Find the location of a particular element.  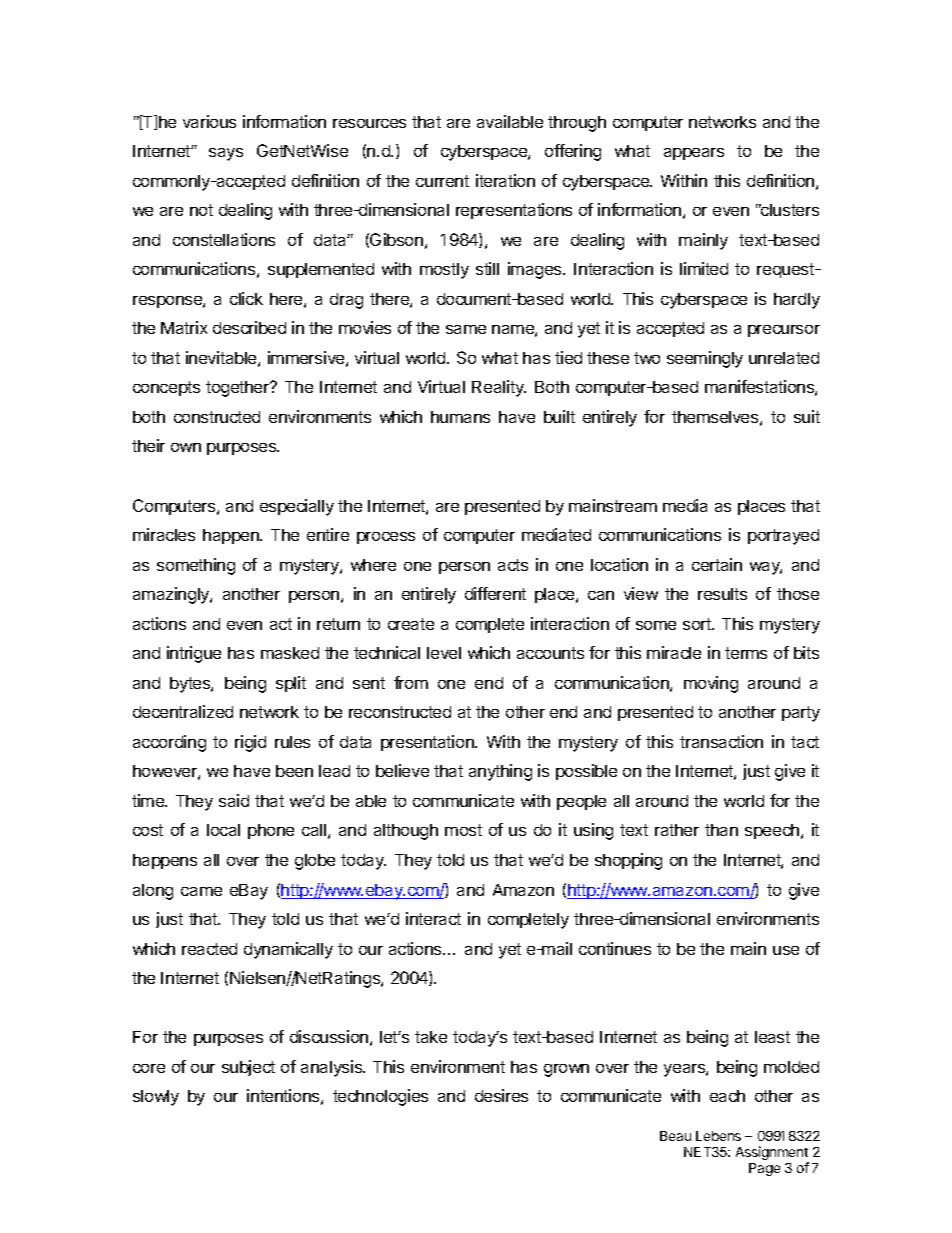

desires is located at coordinates (501, 1095).
